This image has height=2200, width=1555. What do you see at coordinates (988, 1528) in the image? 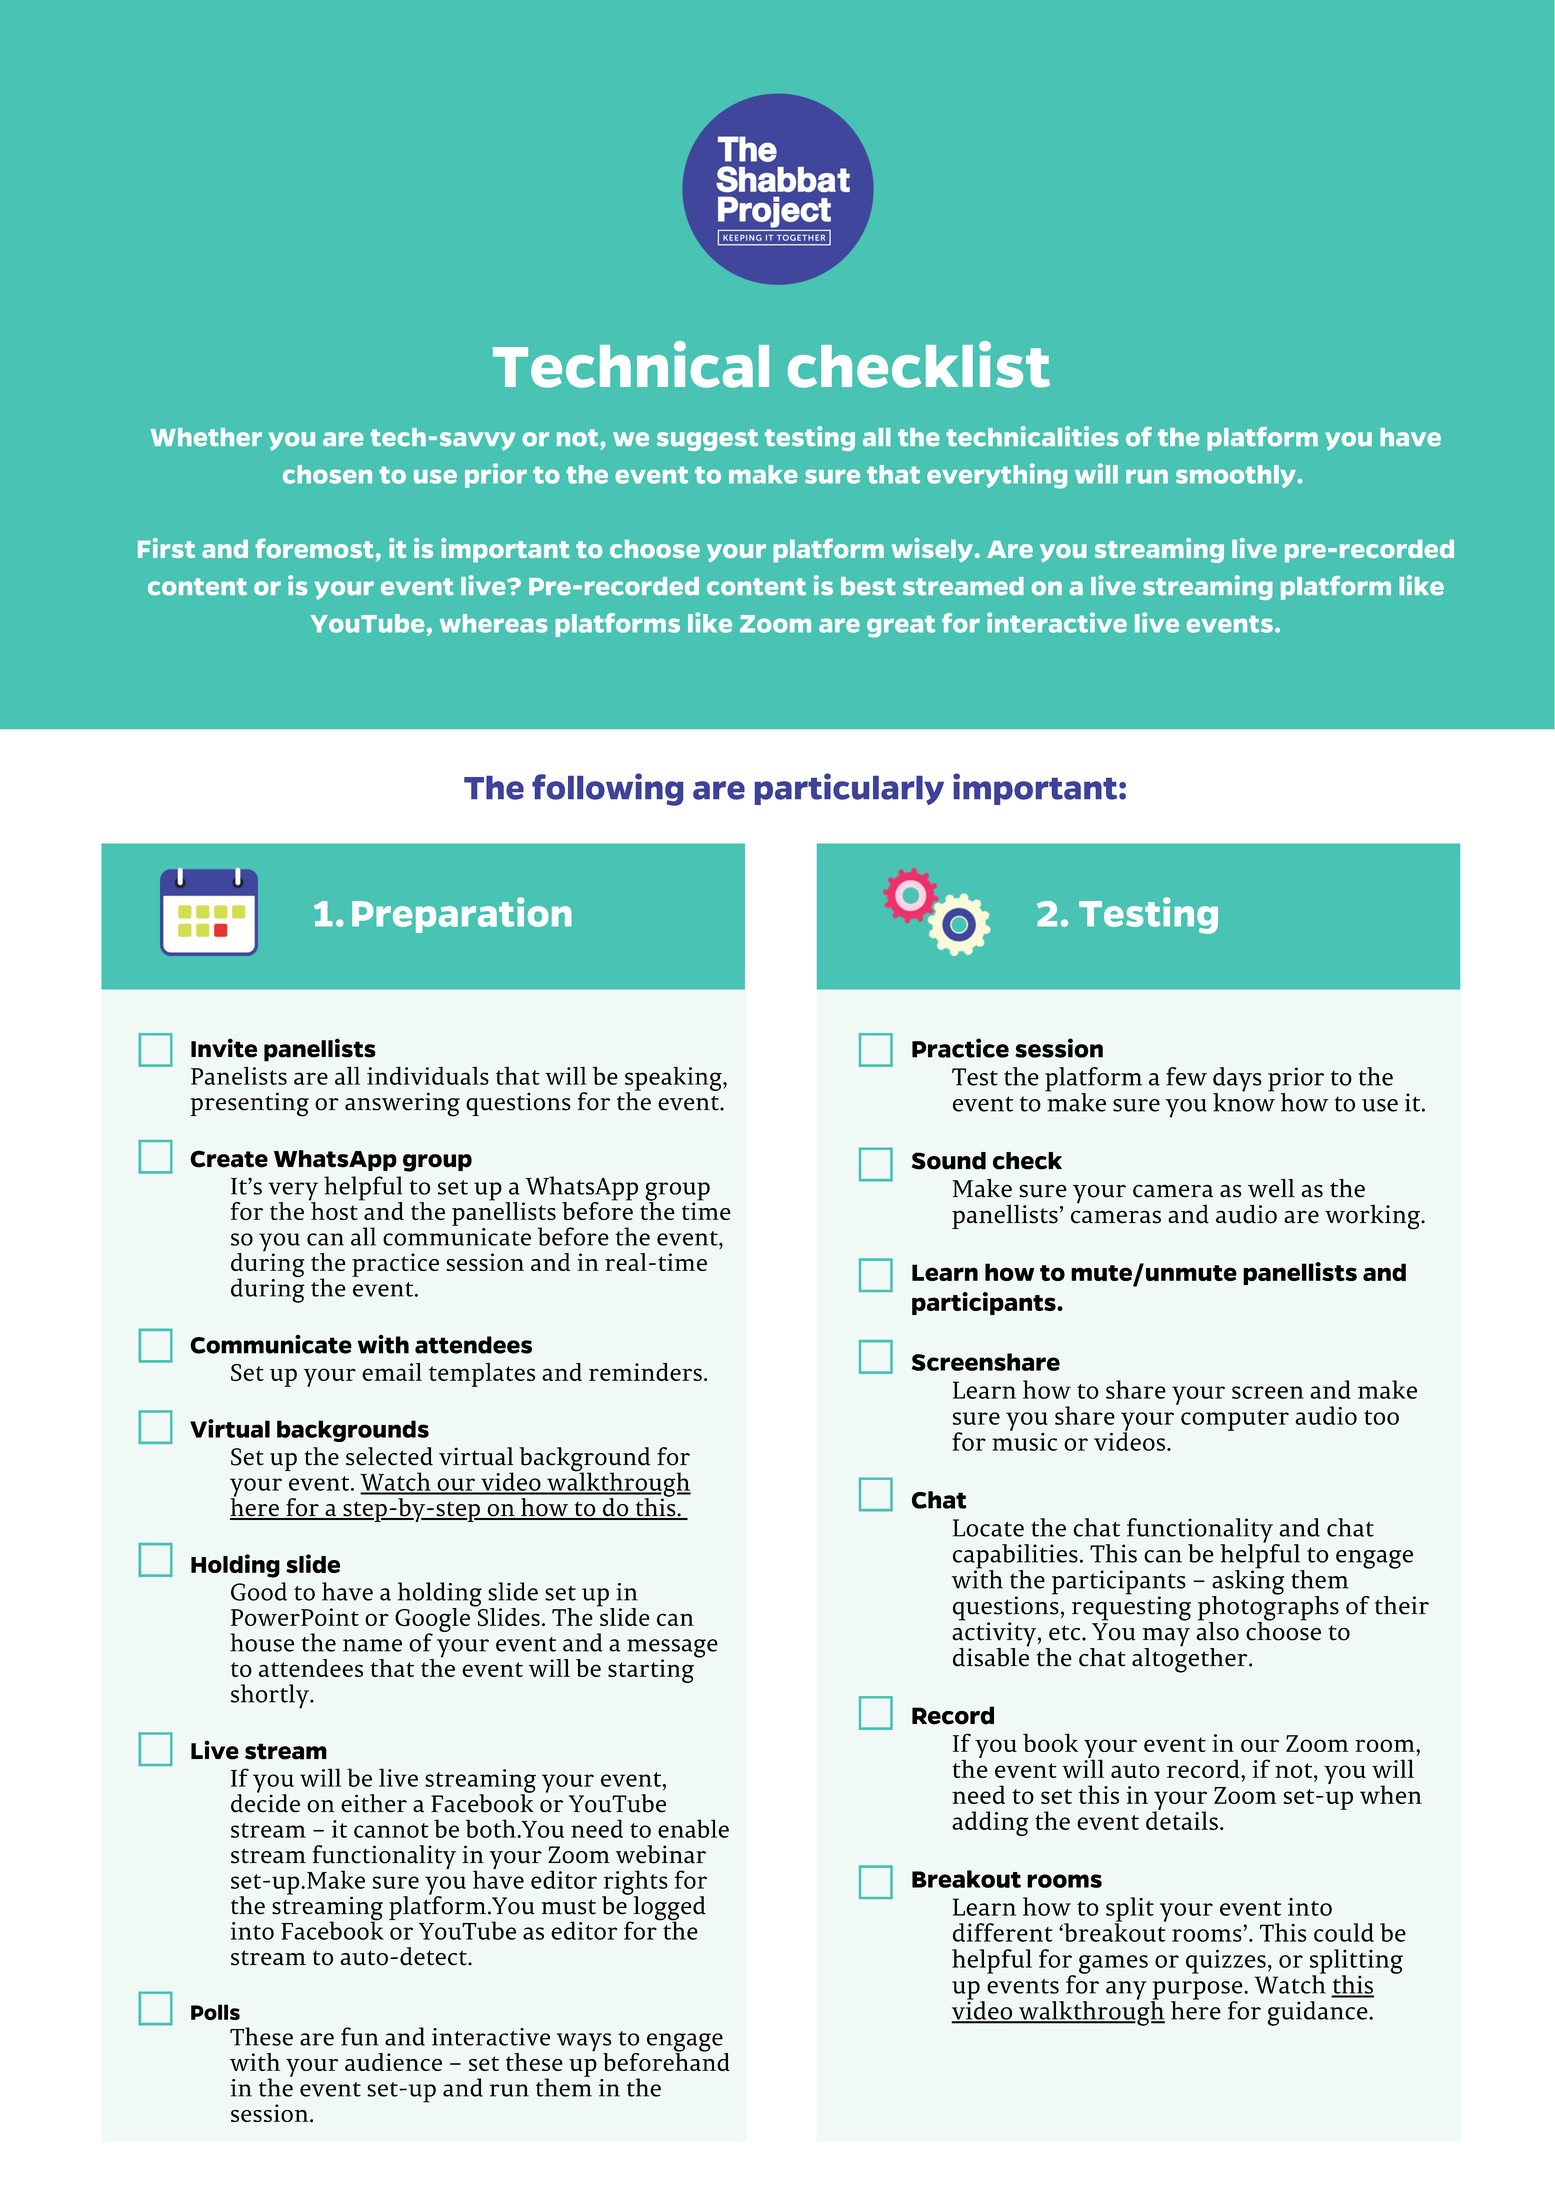
I see `Locate` at bounding box center [988, 1528].
